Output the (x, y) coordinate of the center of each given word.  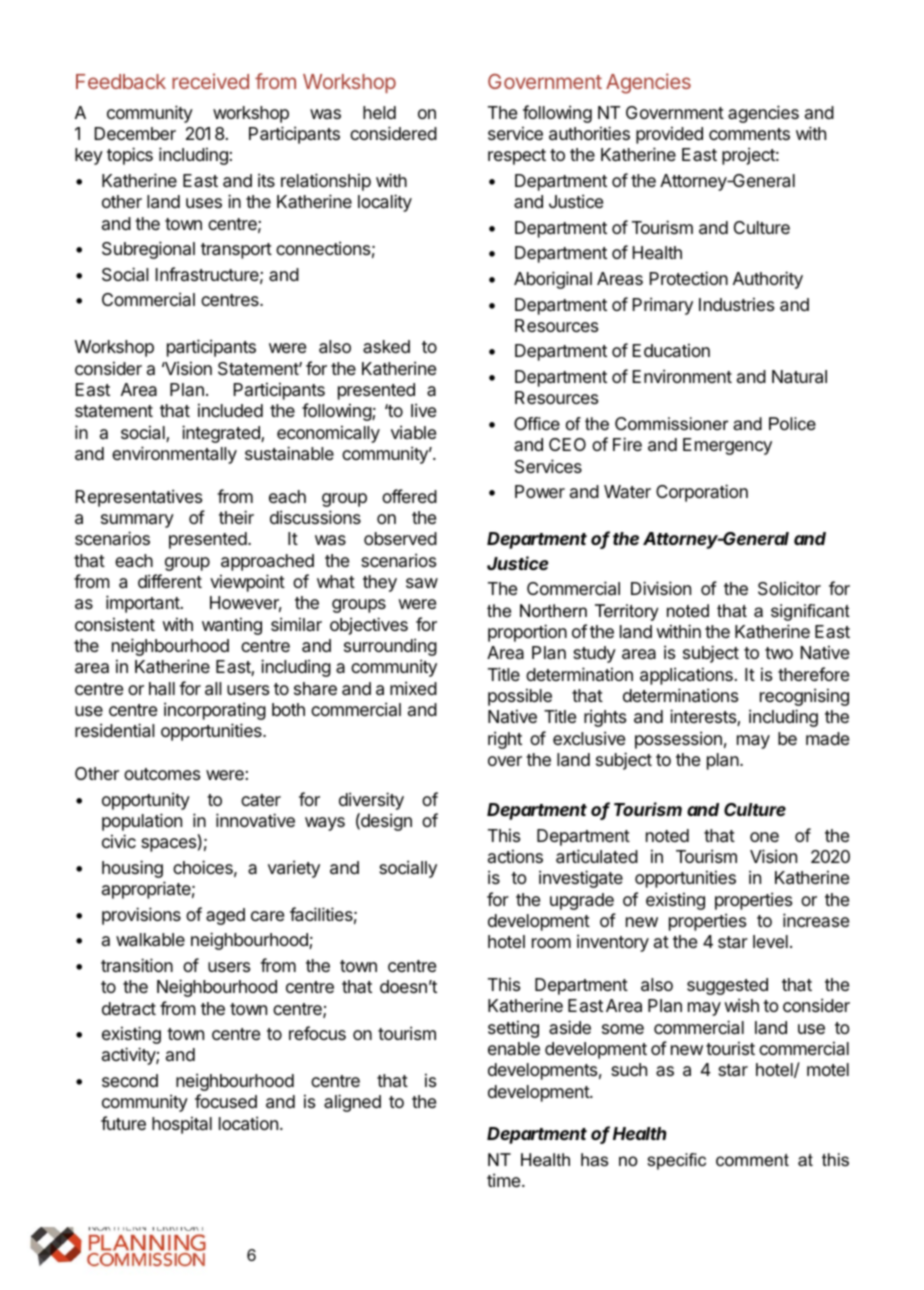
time (505, 1180)
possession (678, 740)
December (135, 133)
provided (669, 135)
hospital (182, 1125)
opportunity (146, 801)
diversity (371, 801)
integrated (222, 434)
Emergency (727, 446)
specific (676, 1161)
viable (413, 432)
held (379, 112)
